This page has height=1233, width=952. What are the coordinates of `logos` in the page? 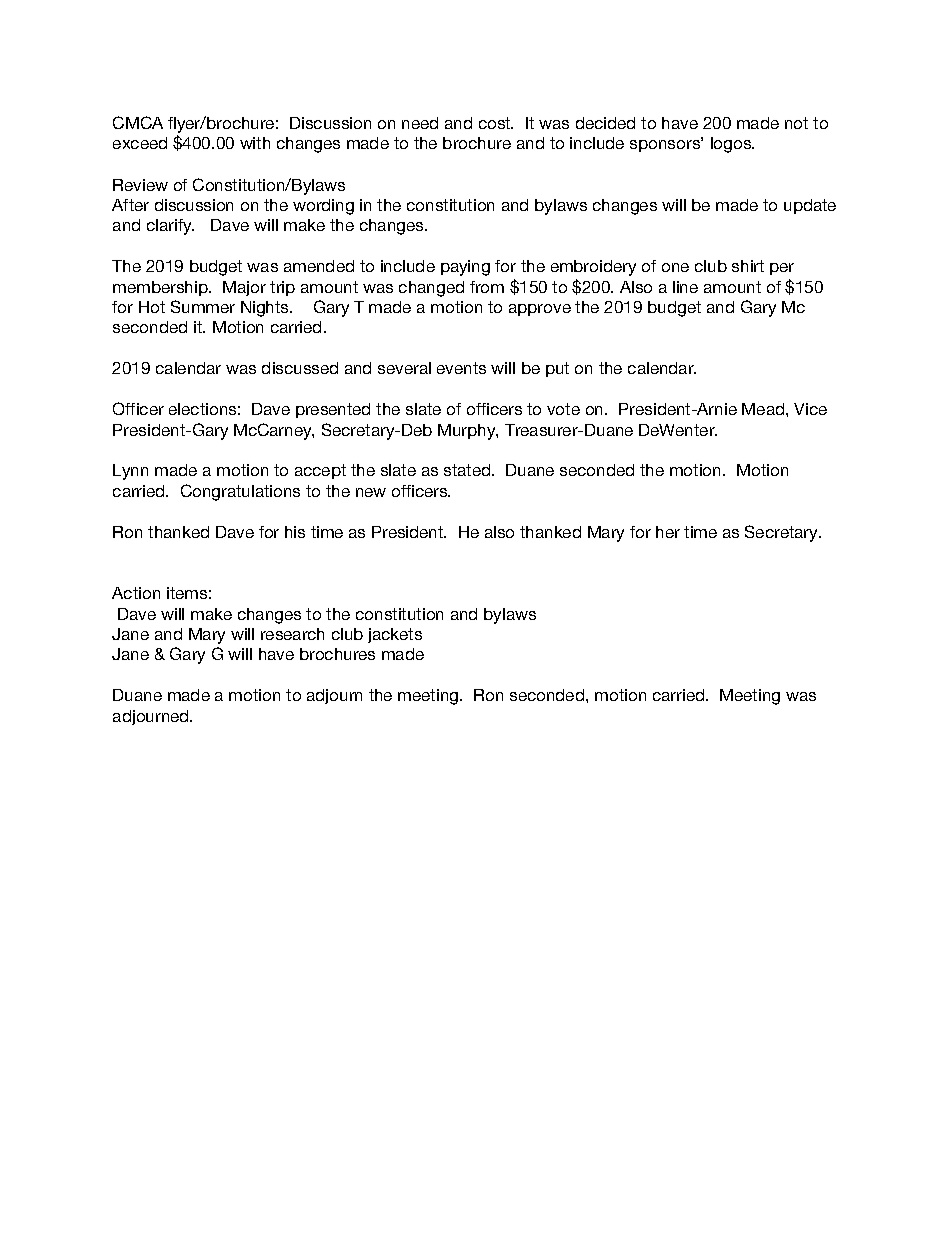 It's located at (732, 145).
